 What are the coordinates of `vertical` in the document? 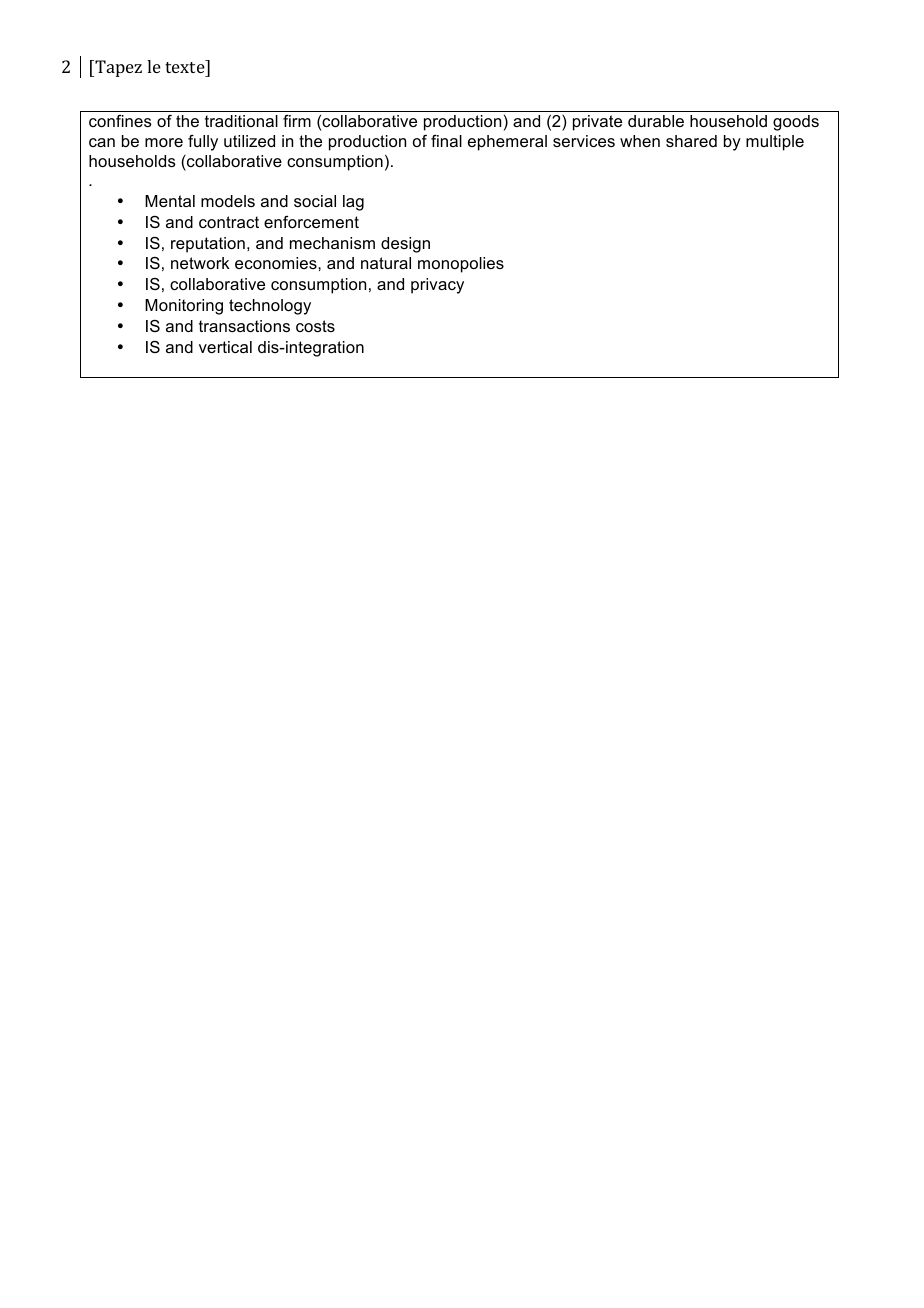 It's located at (225, 347).
